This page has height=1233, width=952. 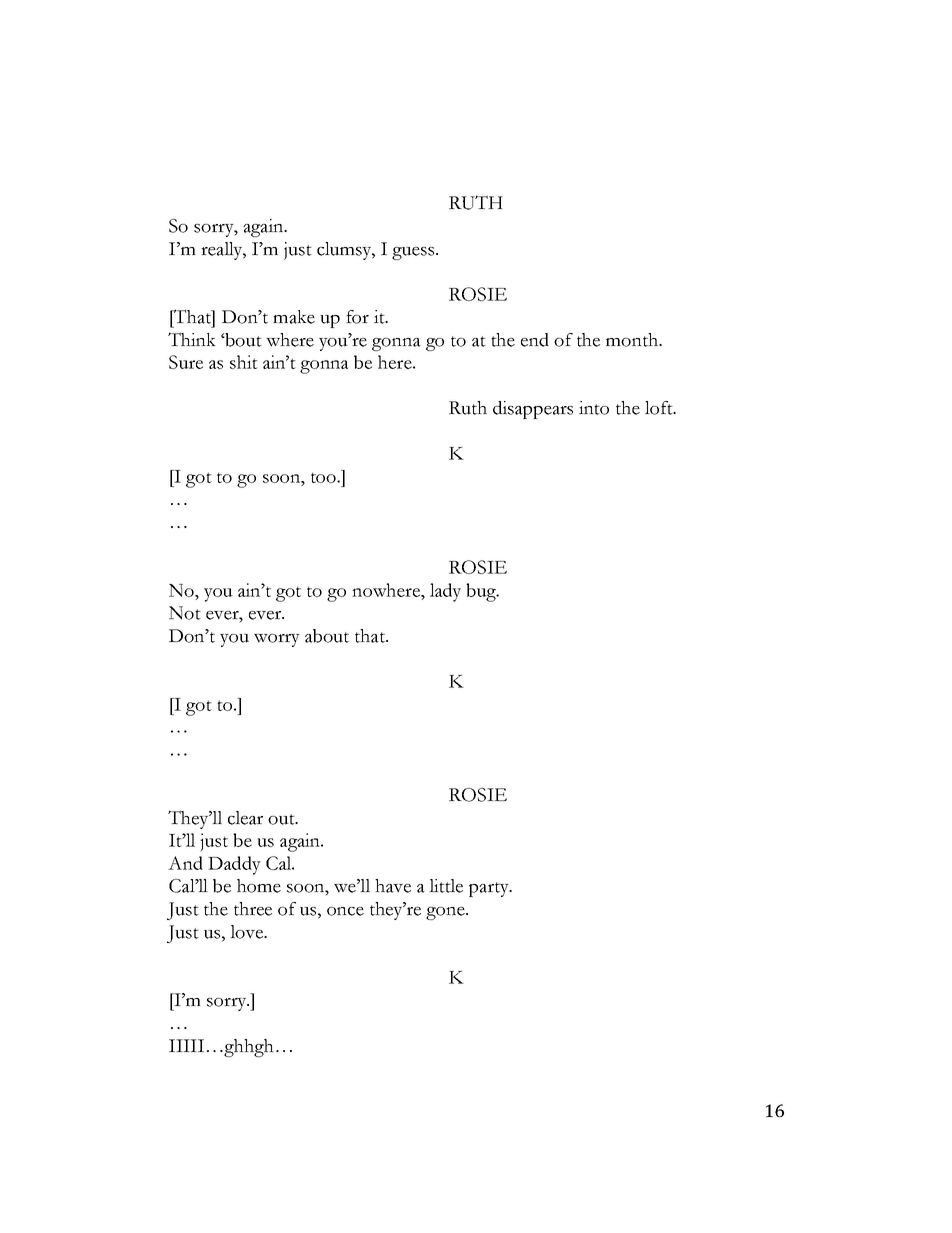 What do you see at coordinates (294, 317) in the page?
I see `make` at bounding box center [294, 317].
